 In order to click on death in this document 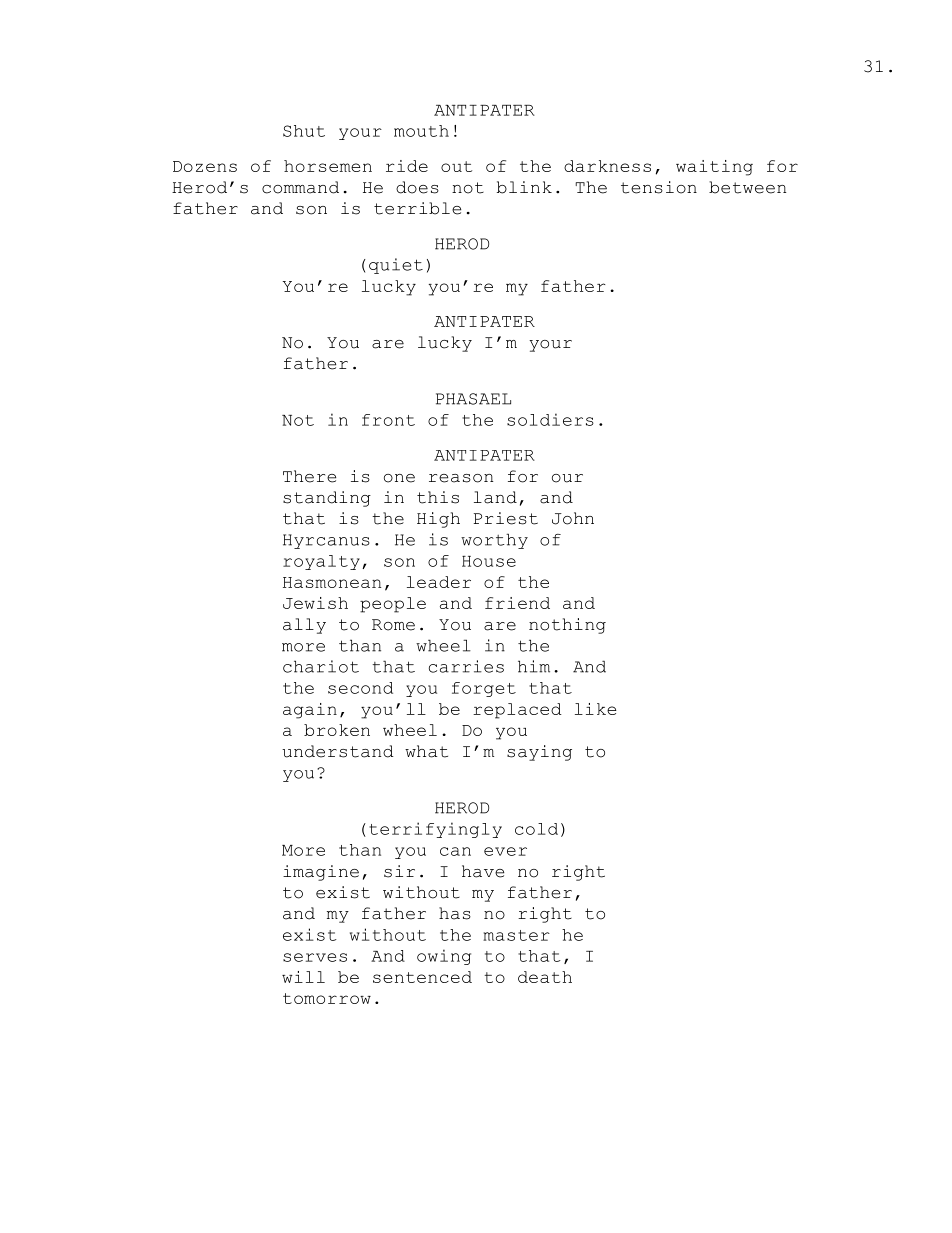, I will do `click(545, 977)`.
